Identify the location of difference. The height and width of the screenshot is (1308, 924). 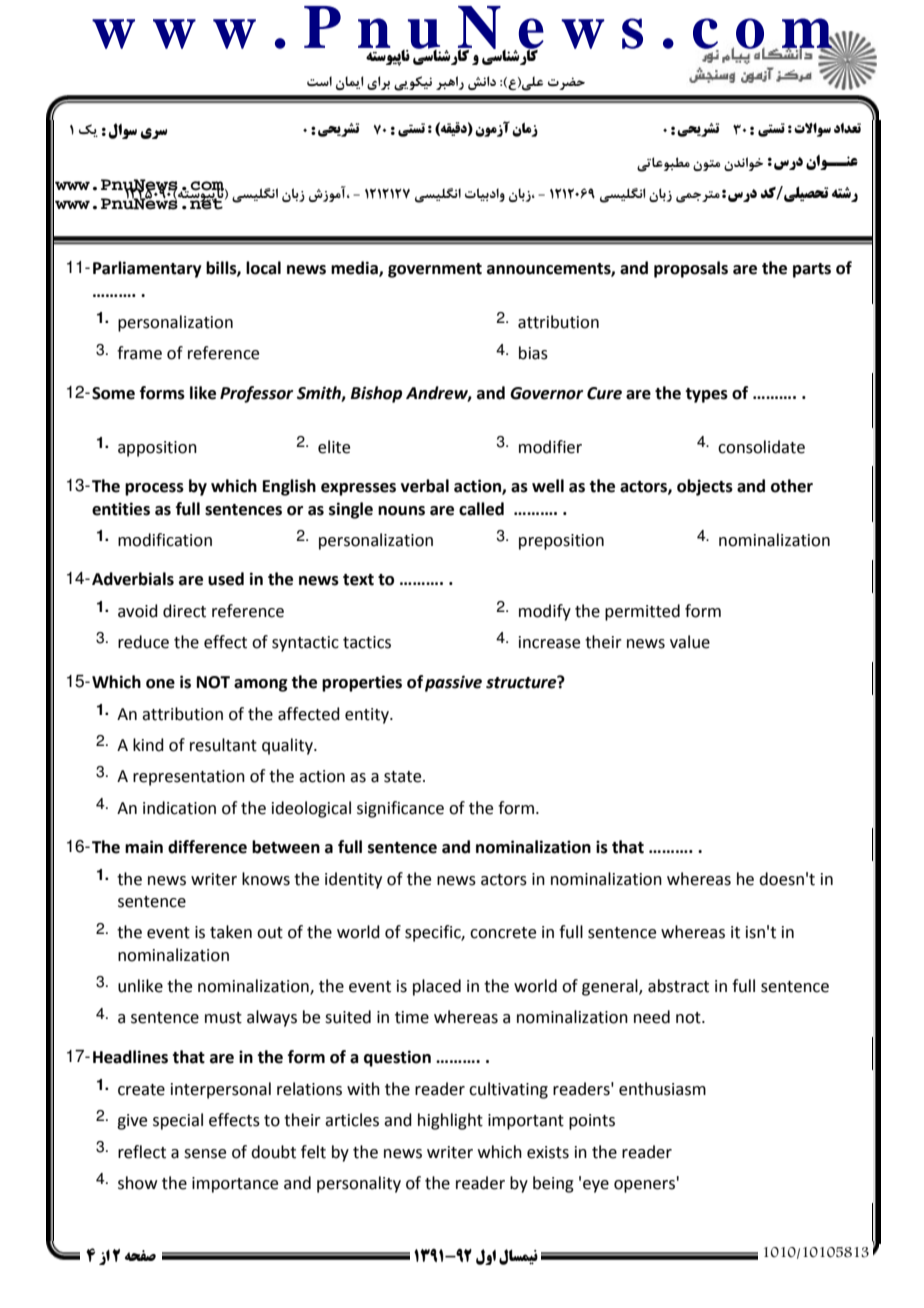
(207, 847).
